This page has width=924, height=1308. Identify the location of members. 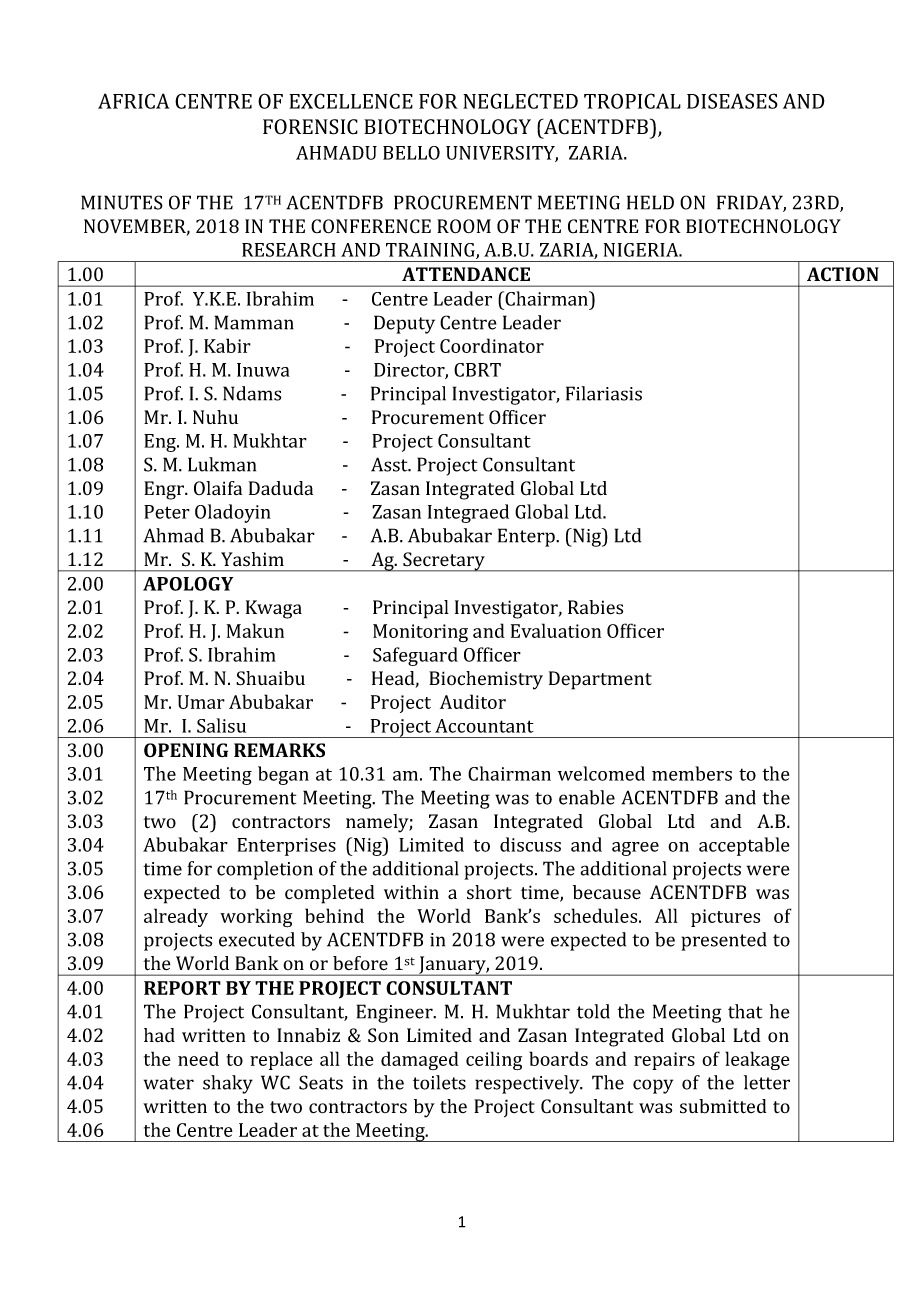
(692, 773).
